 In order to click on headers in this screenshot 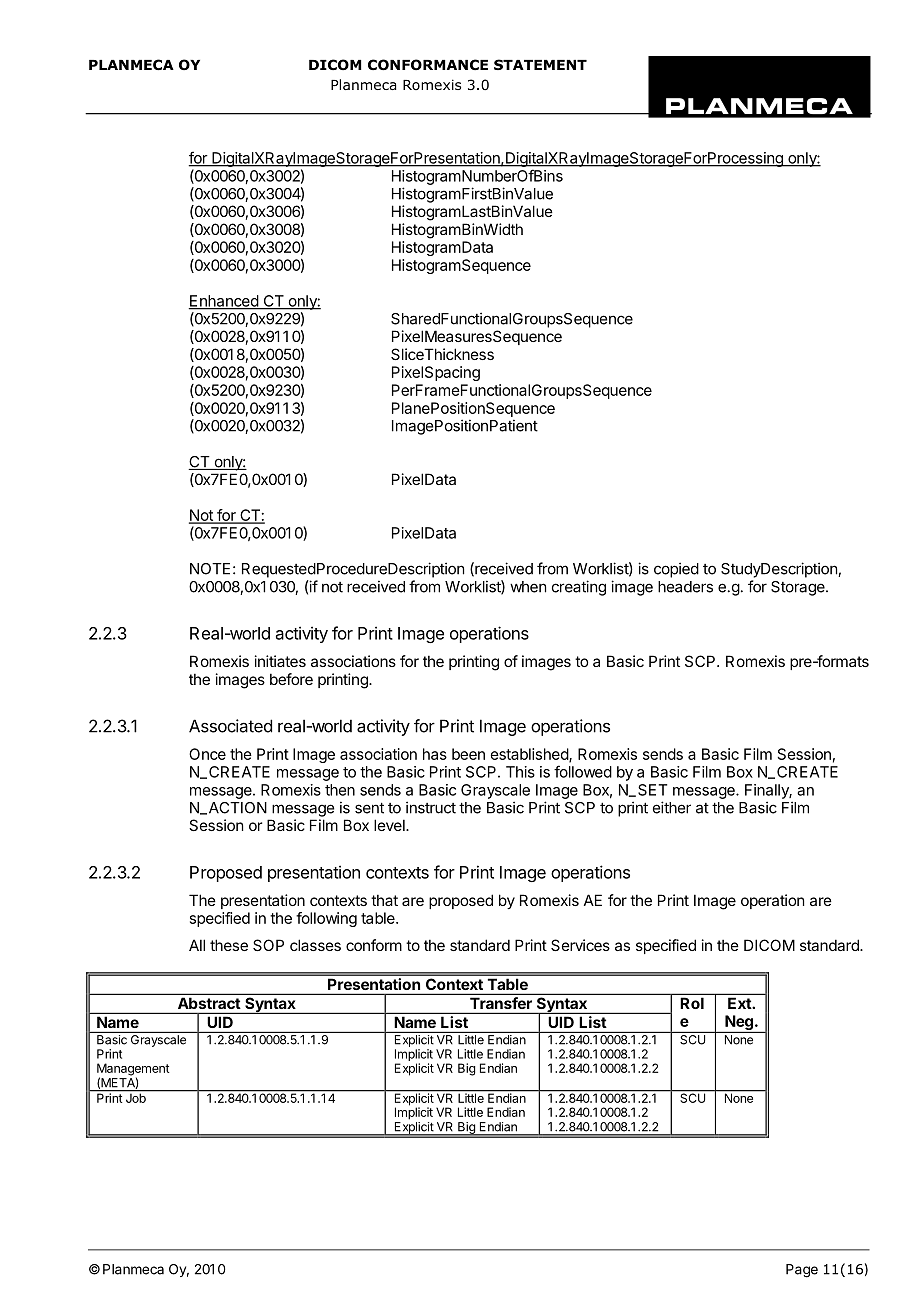, I will do `click(685, 587)`.
